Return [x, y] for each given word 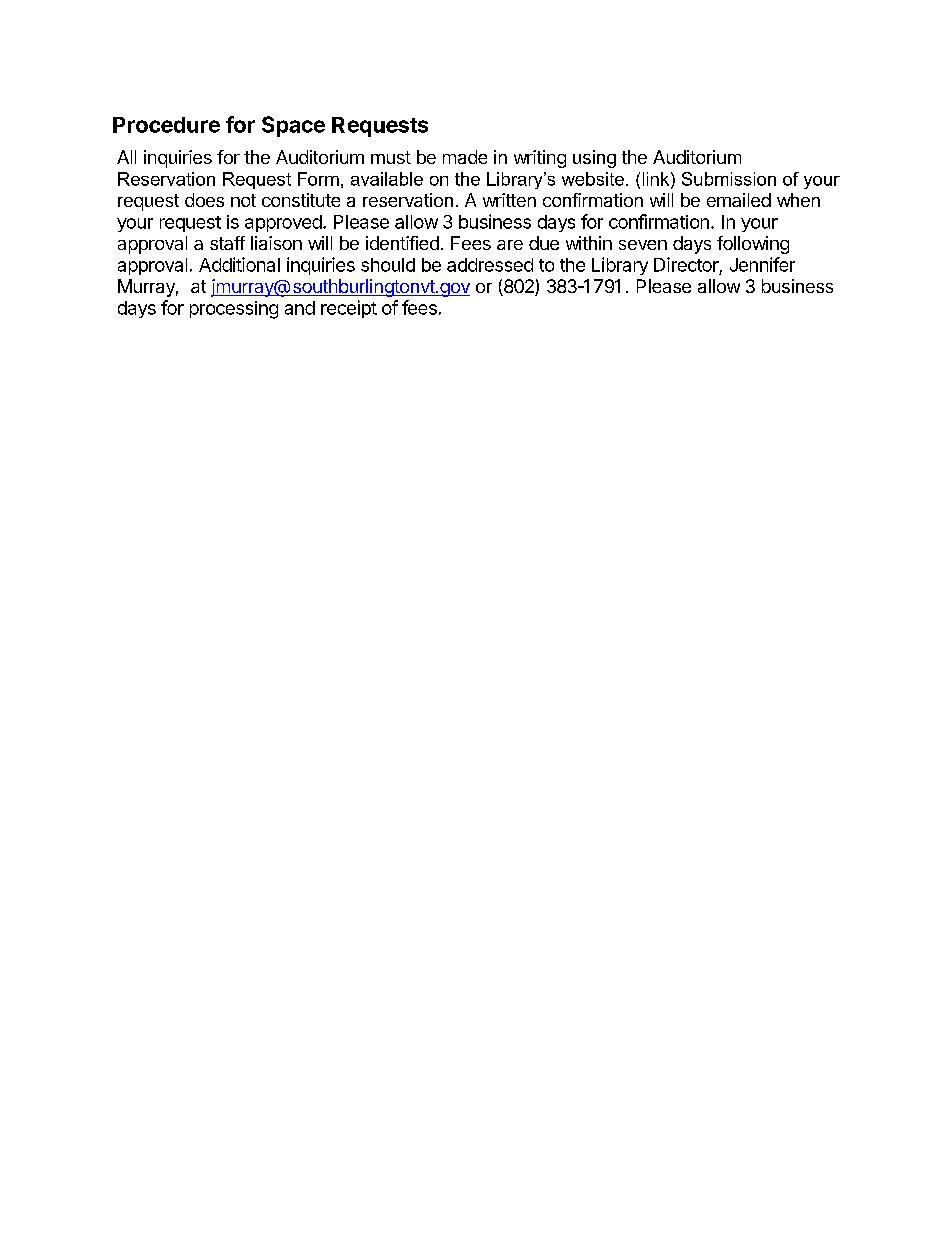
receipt [349, 309]
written [509, 200]
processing [234, 310]
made [465, 157]
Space [293, 126]
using [594, 159]
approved [283, 223]
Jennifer [762, 264]
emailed [739, 200]
